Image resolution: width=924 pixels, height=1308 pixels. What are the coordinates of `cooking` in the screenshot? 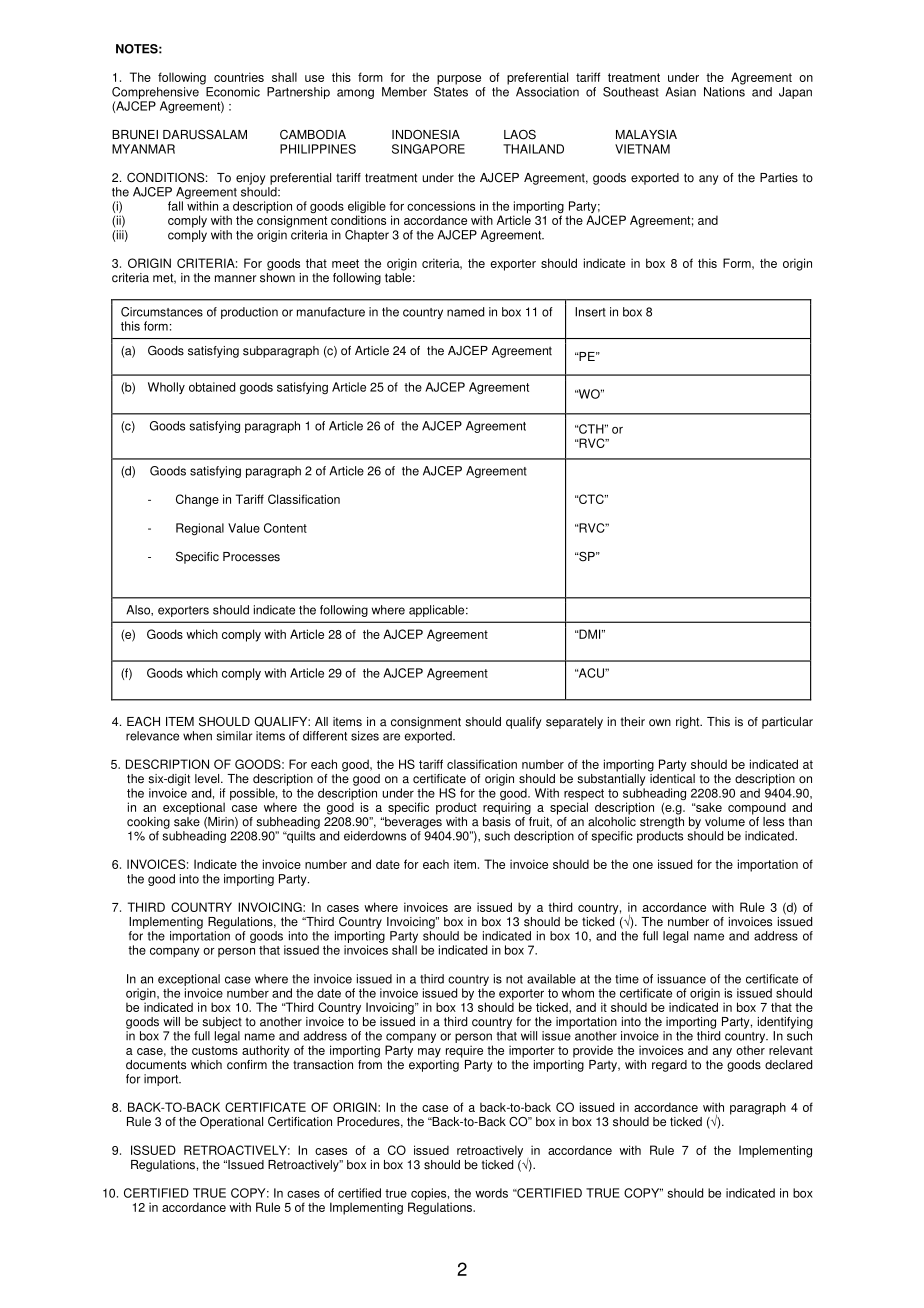 It's located at (148, 823).
